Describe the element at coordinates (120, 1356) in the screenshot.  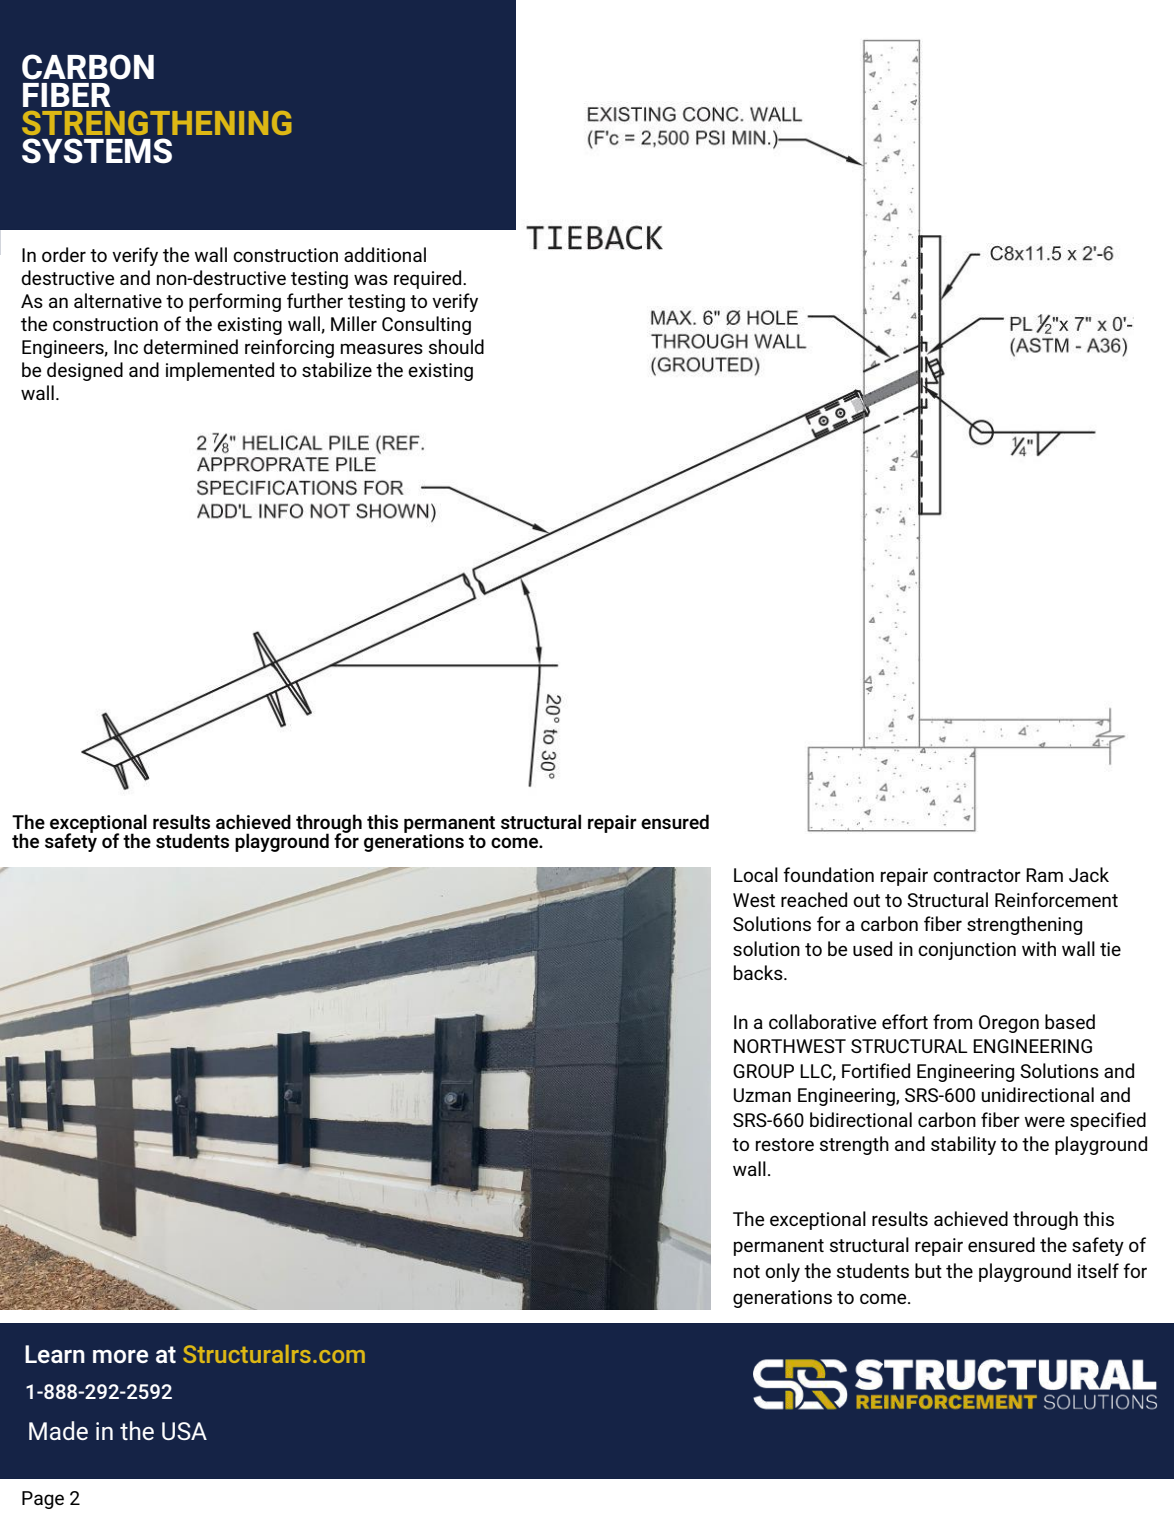
I see `more` at that location.
